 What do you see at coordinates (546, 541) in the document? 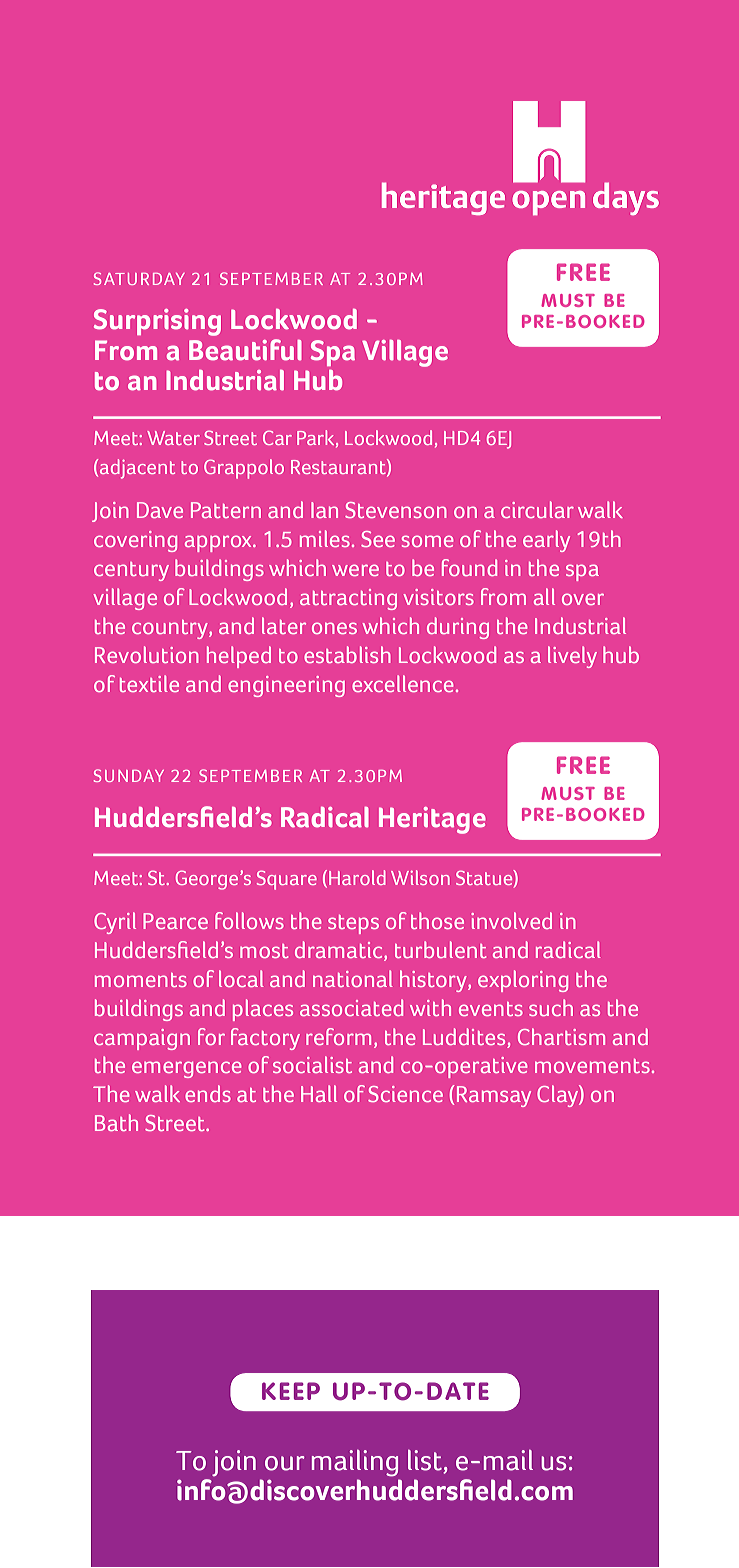
I see `early` at bounding box center [546, 541].
